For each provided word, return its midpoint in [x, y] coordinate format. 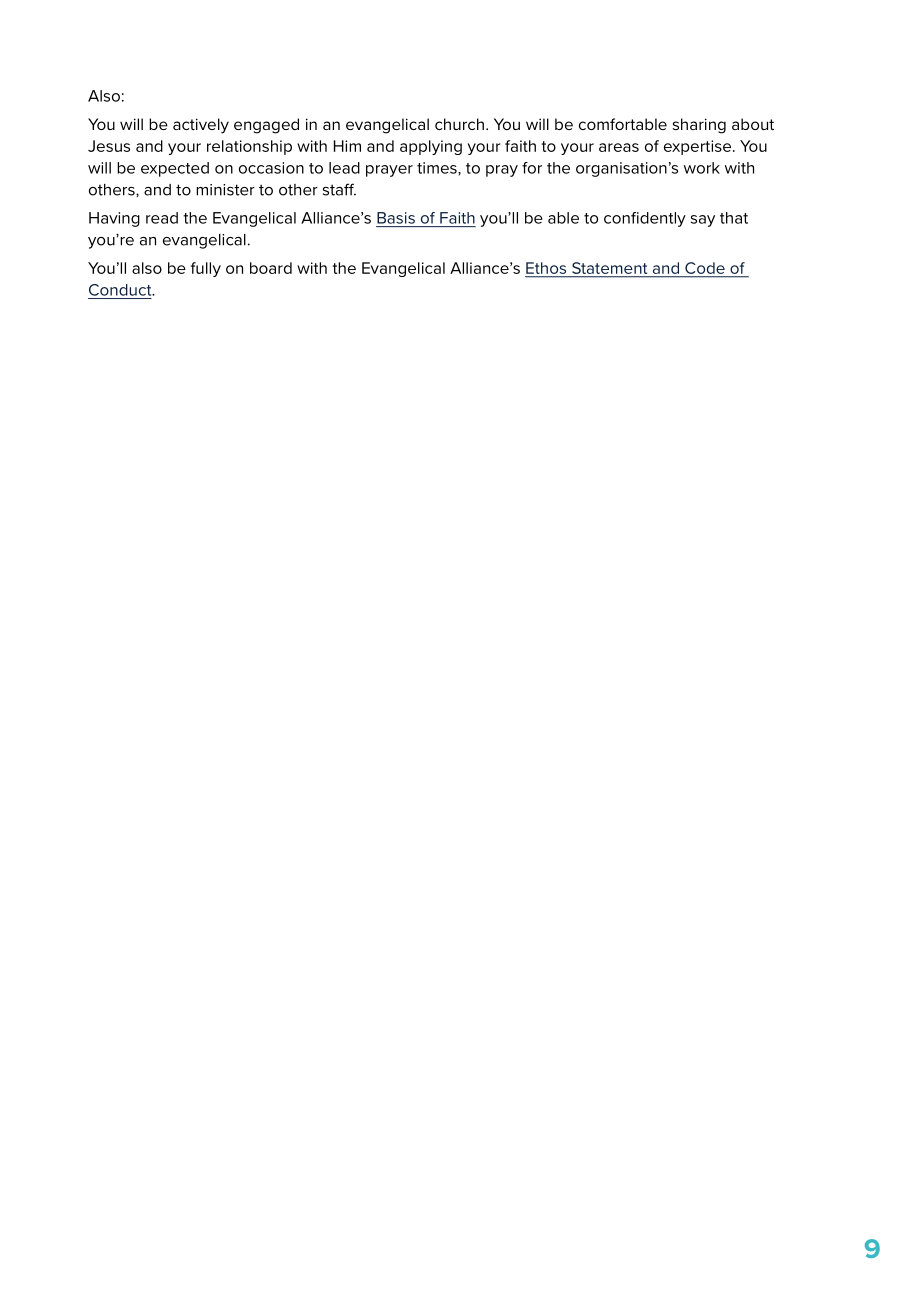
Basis [396, 218]
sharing [699, 126]
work [702, 168]
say [703, 221]
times [438, 168]
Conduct [121, 290]
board [271, 268]
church [459, 124]
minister [225, 190]
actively [201, 126]
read [162, 218]
